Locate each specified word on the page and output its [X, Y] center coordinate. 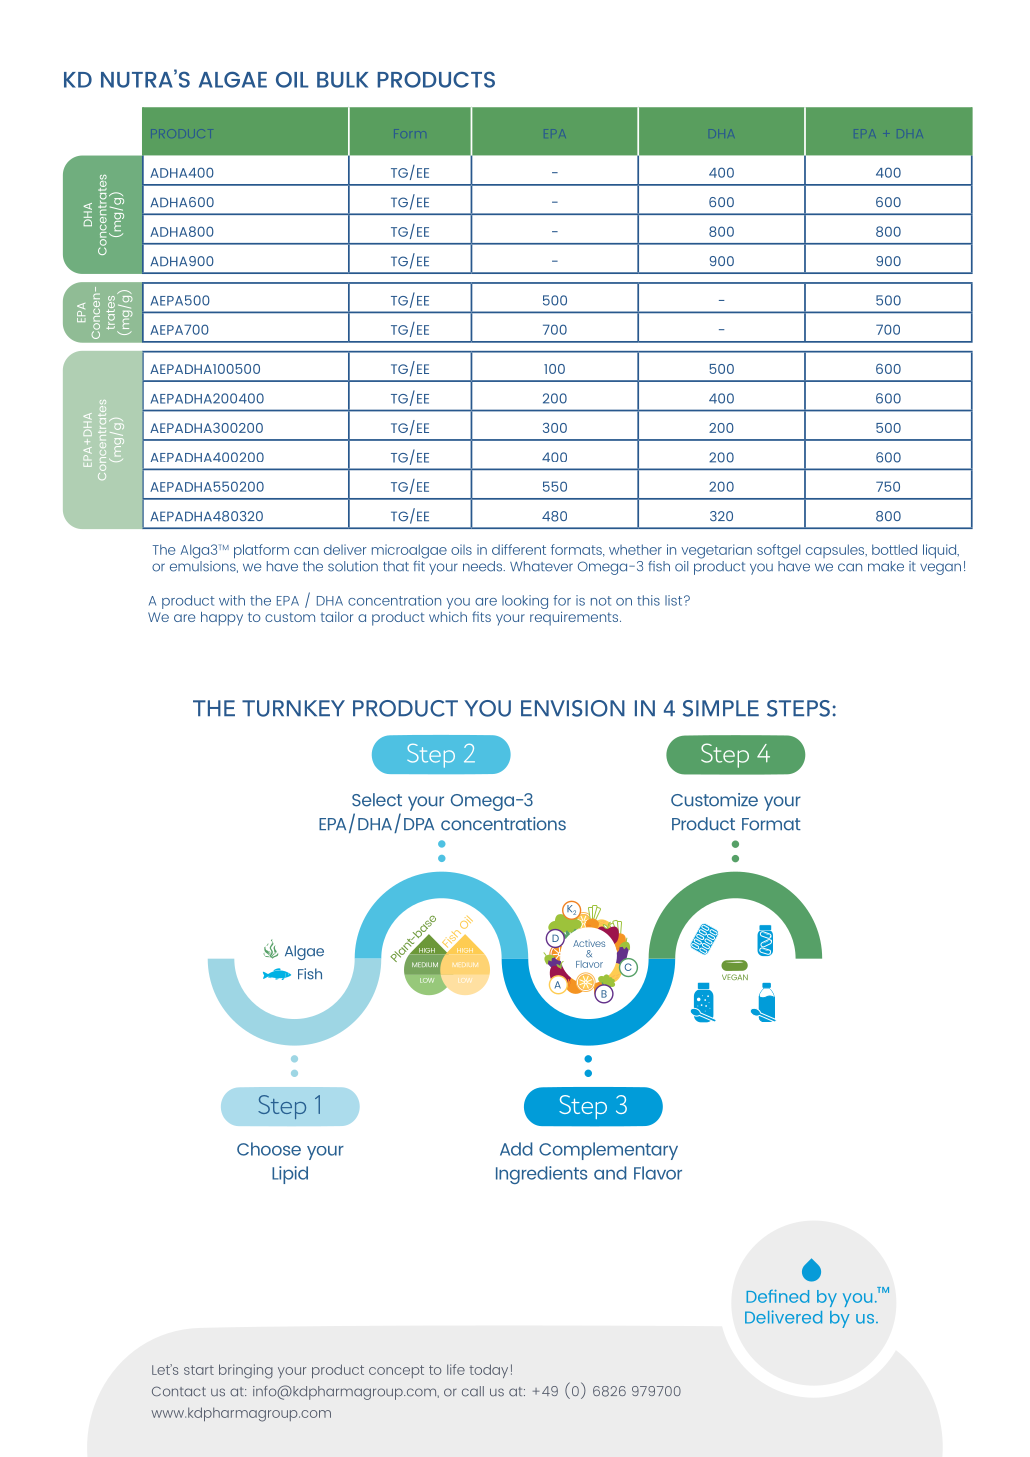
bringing [246, 1371]
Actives [589, 943]
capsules [836, 551]
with [232, 600]
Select [377, 800]
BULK [342, 80]
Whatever [541, 566]
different [519, 549]
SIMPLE [721, 708]
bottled [894, 549]
